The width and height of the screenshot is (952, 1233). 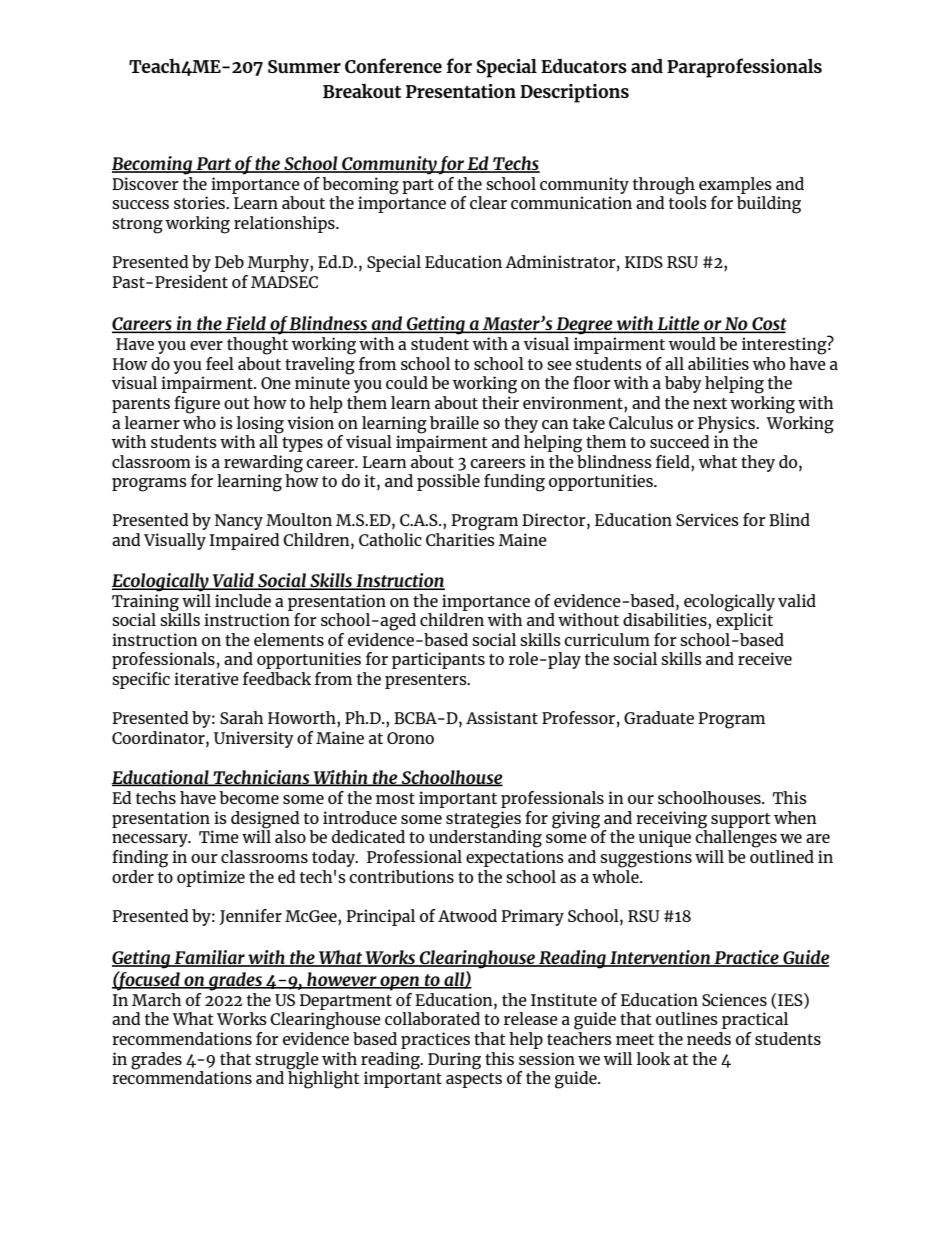 I want to click on next, so click(x=710, y=403).
